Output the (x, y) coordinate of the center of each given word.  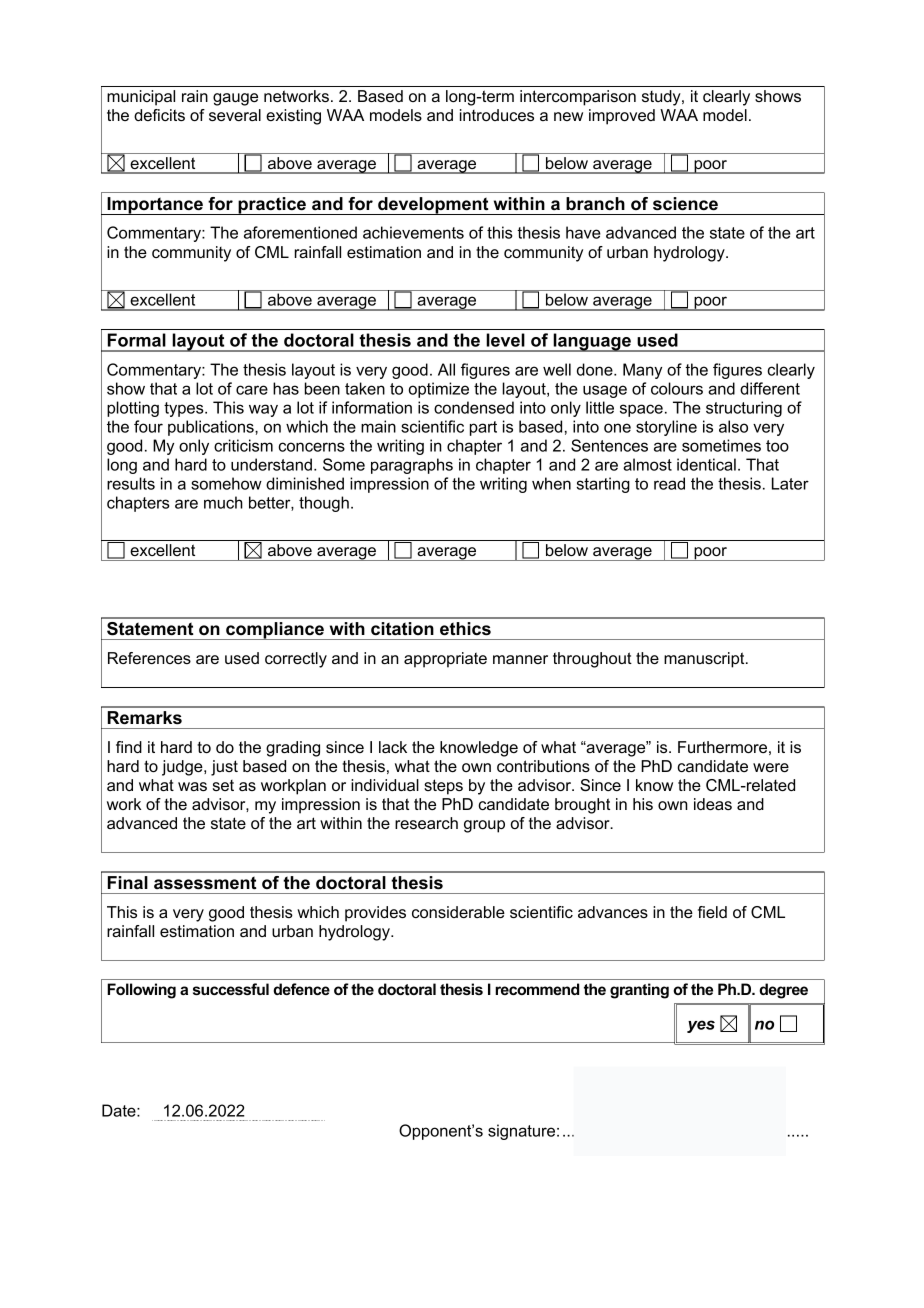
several (235, 115)
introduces (497, 115)
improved (622, 117)
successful (231, 989)
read (669, 483)
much (223, 502)
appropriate (445, 660)
